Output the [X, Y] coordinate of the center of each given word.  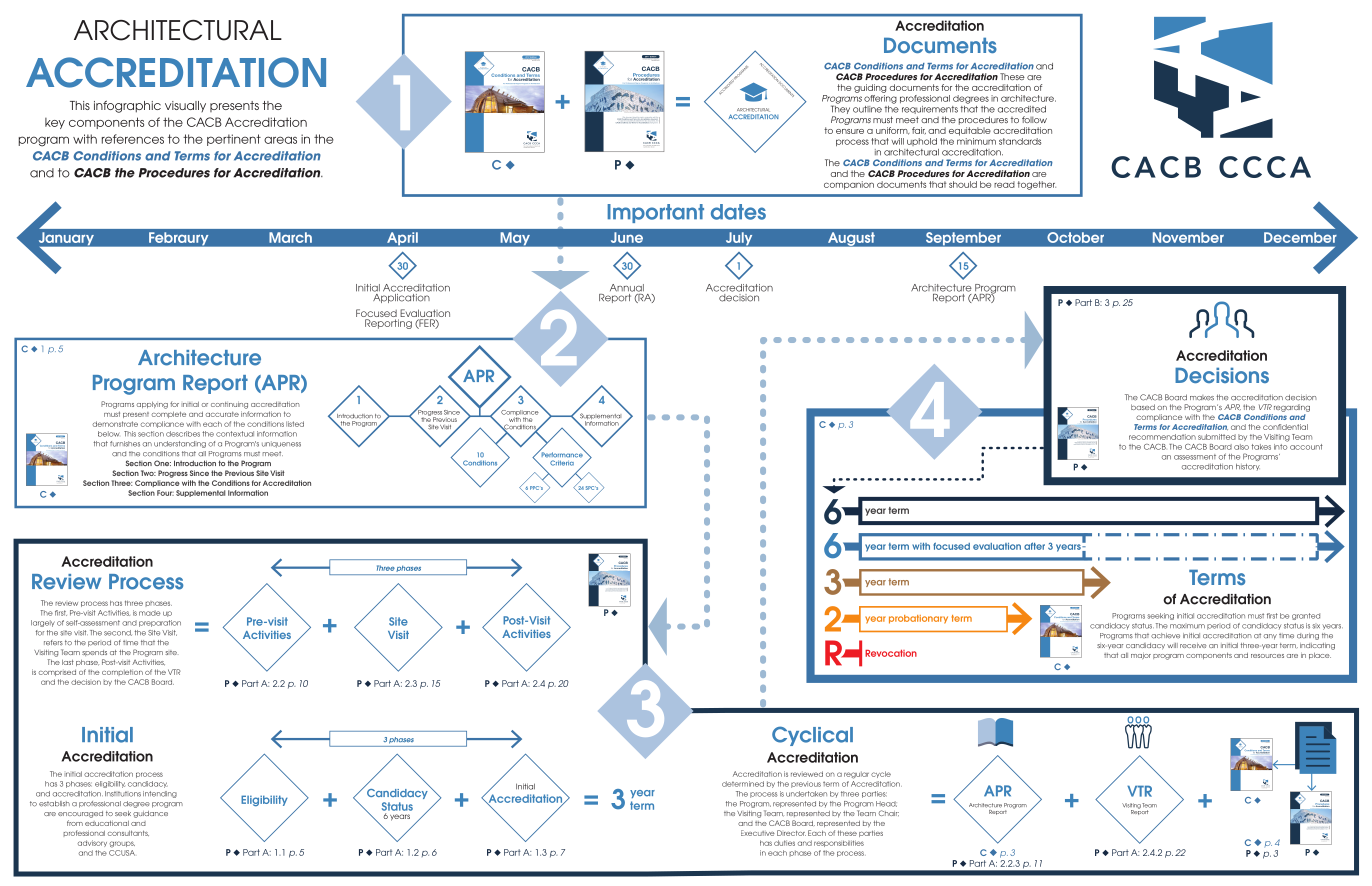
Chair [888, 813]
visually [185, 106]
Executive [758, 833]
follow [1034, 119]
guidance [150, 814]
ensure [850, 131]
